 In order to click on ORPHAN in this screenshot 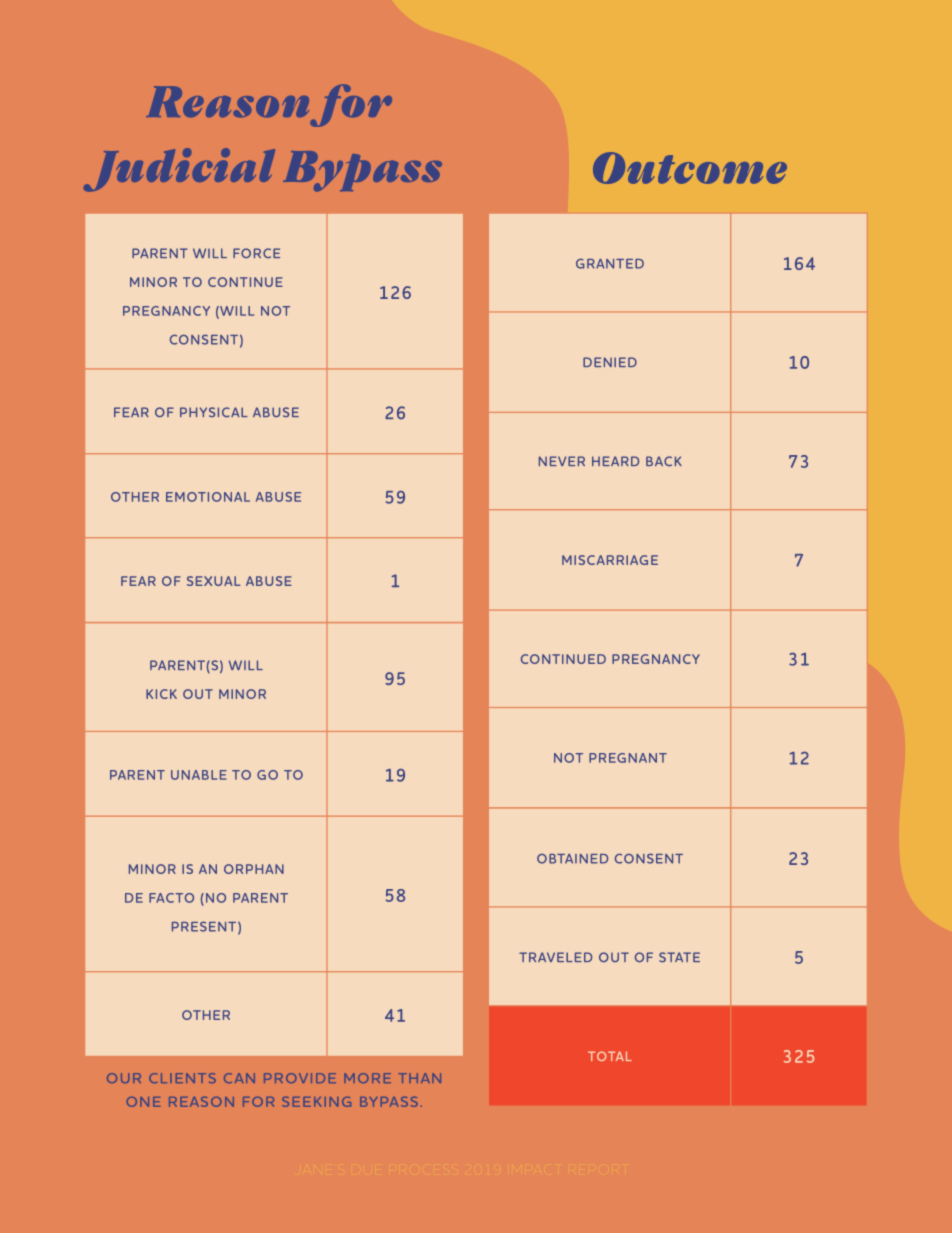, I will do `click(254, 869)`.
